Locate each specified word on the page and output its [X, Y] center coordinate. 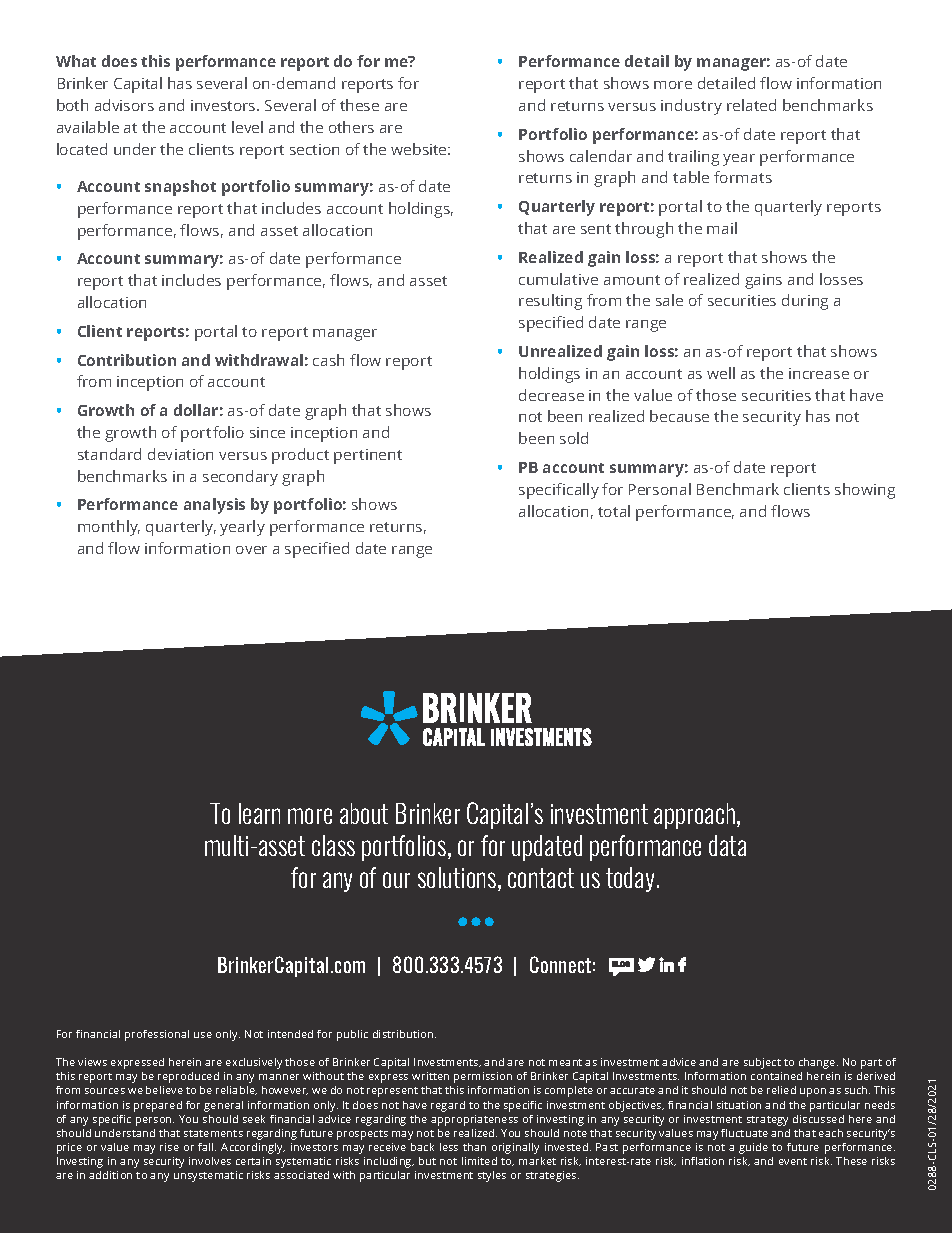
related [751, 105]
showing [865, 491]
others [351, 127]
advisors [124, 105]
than [474, 1147]
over [251, 550]
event [793, 1161]
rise [169, 1147]
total [614, 511]
